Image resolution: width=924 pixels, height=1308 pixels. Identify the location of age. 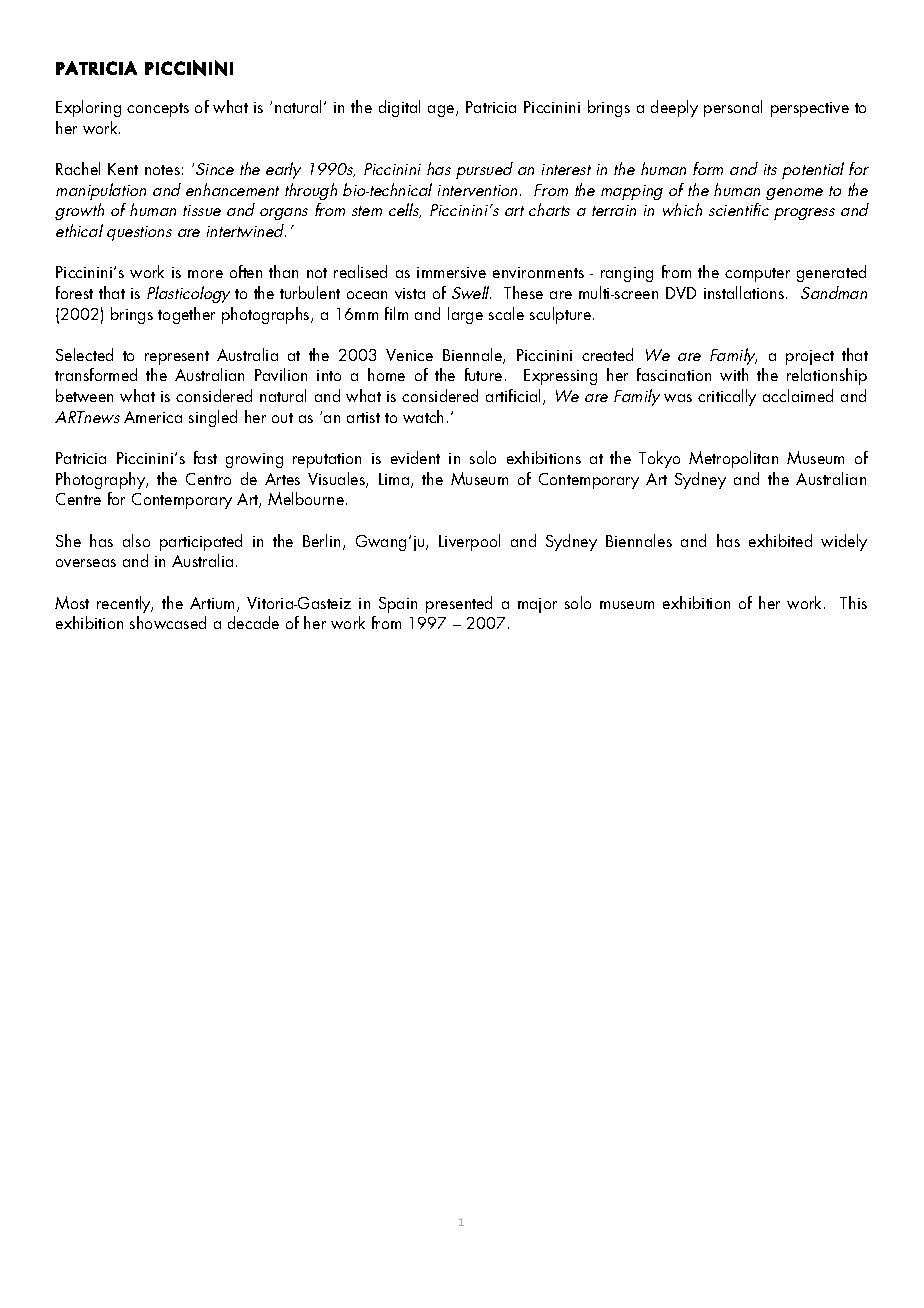
(442, 111).
